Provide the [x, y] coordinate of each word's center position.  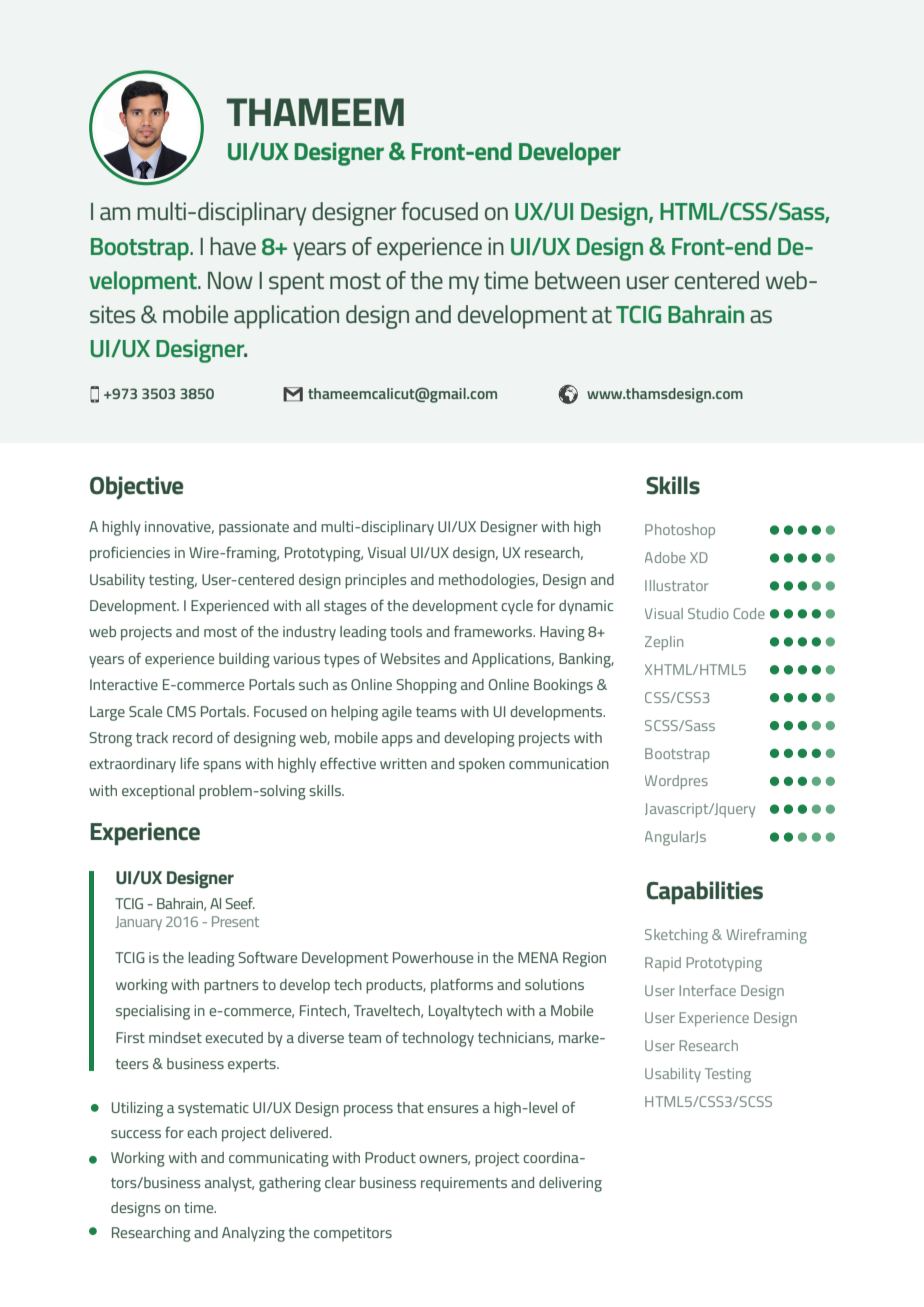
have [233, 246]
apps [397, 741]
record [192, 737]
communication [559, 763]
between [577, 280]
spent [296, 284]
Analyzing [253, 1234]
